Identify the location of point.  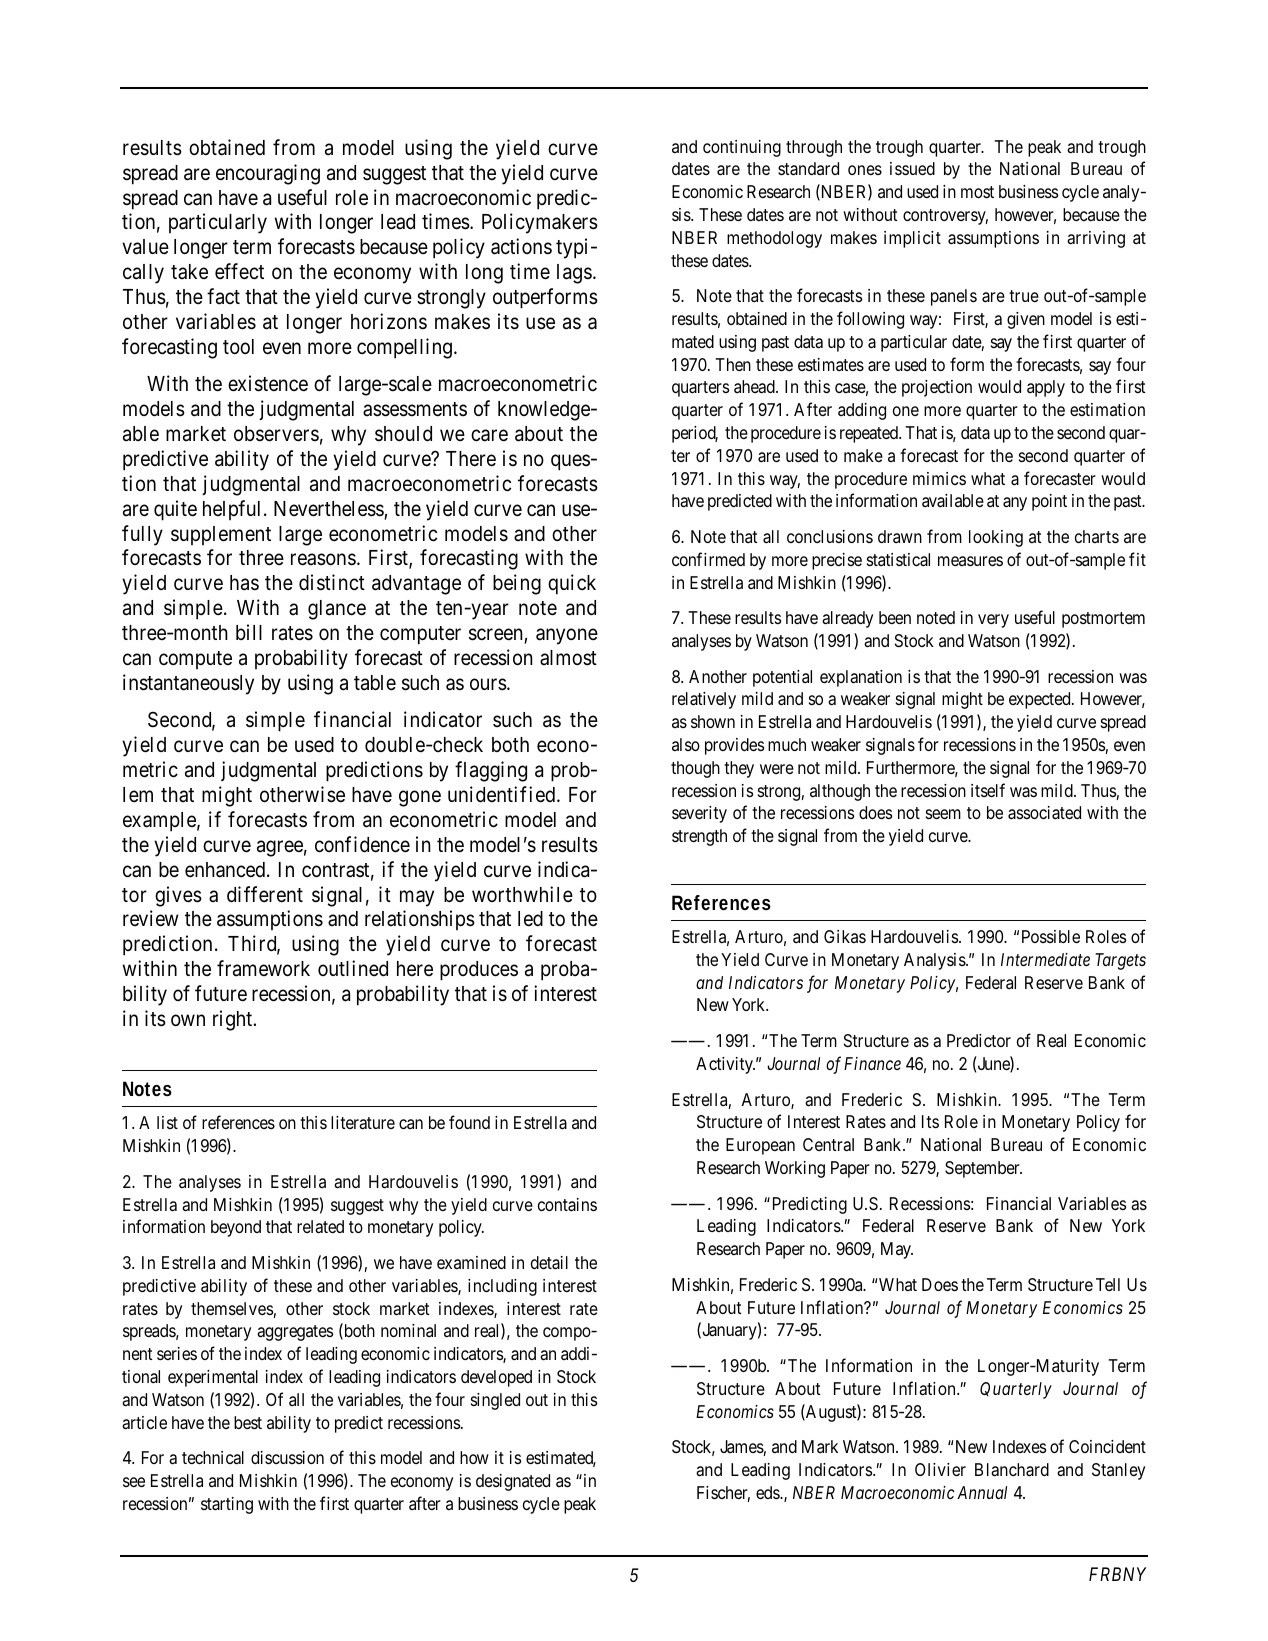
(1049, 502).
